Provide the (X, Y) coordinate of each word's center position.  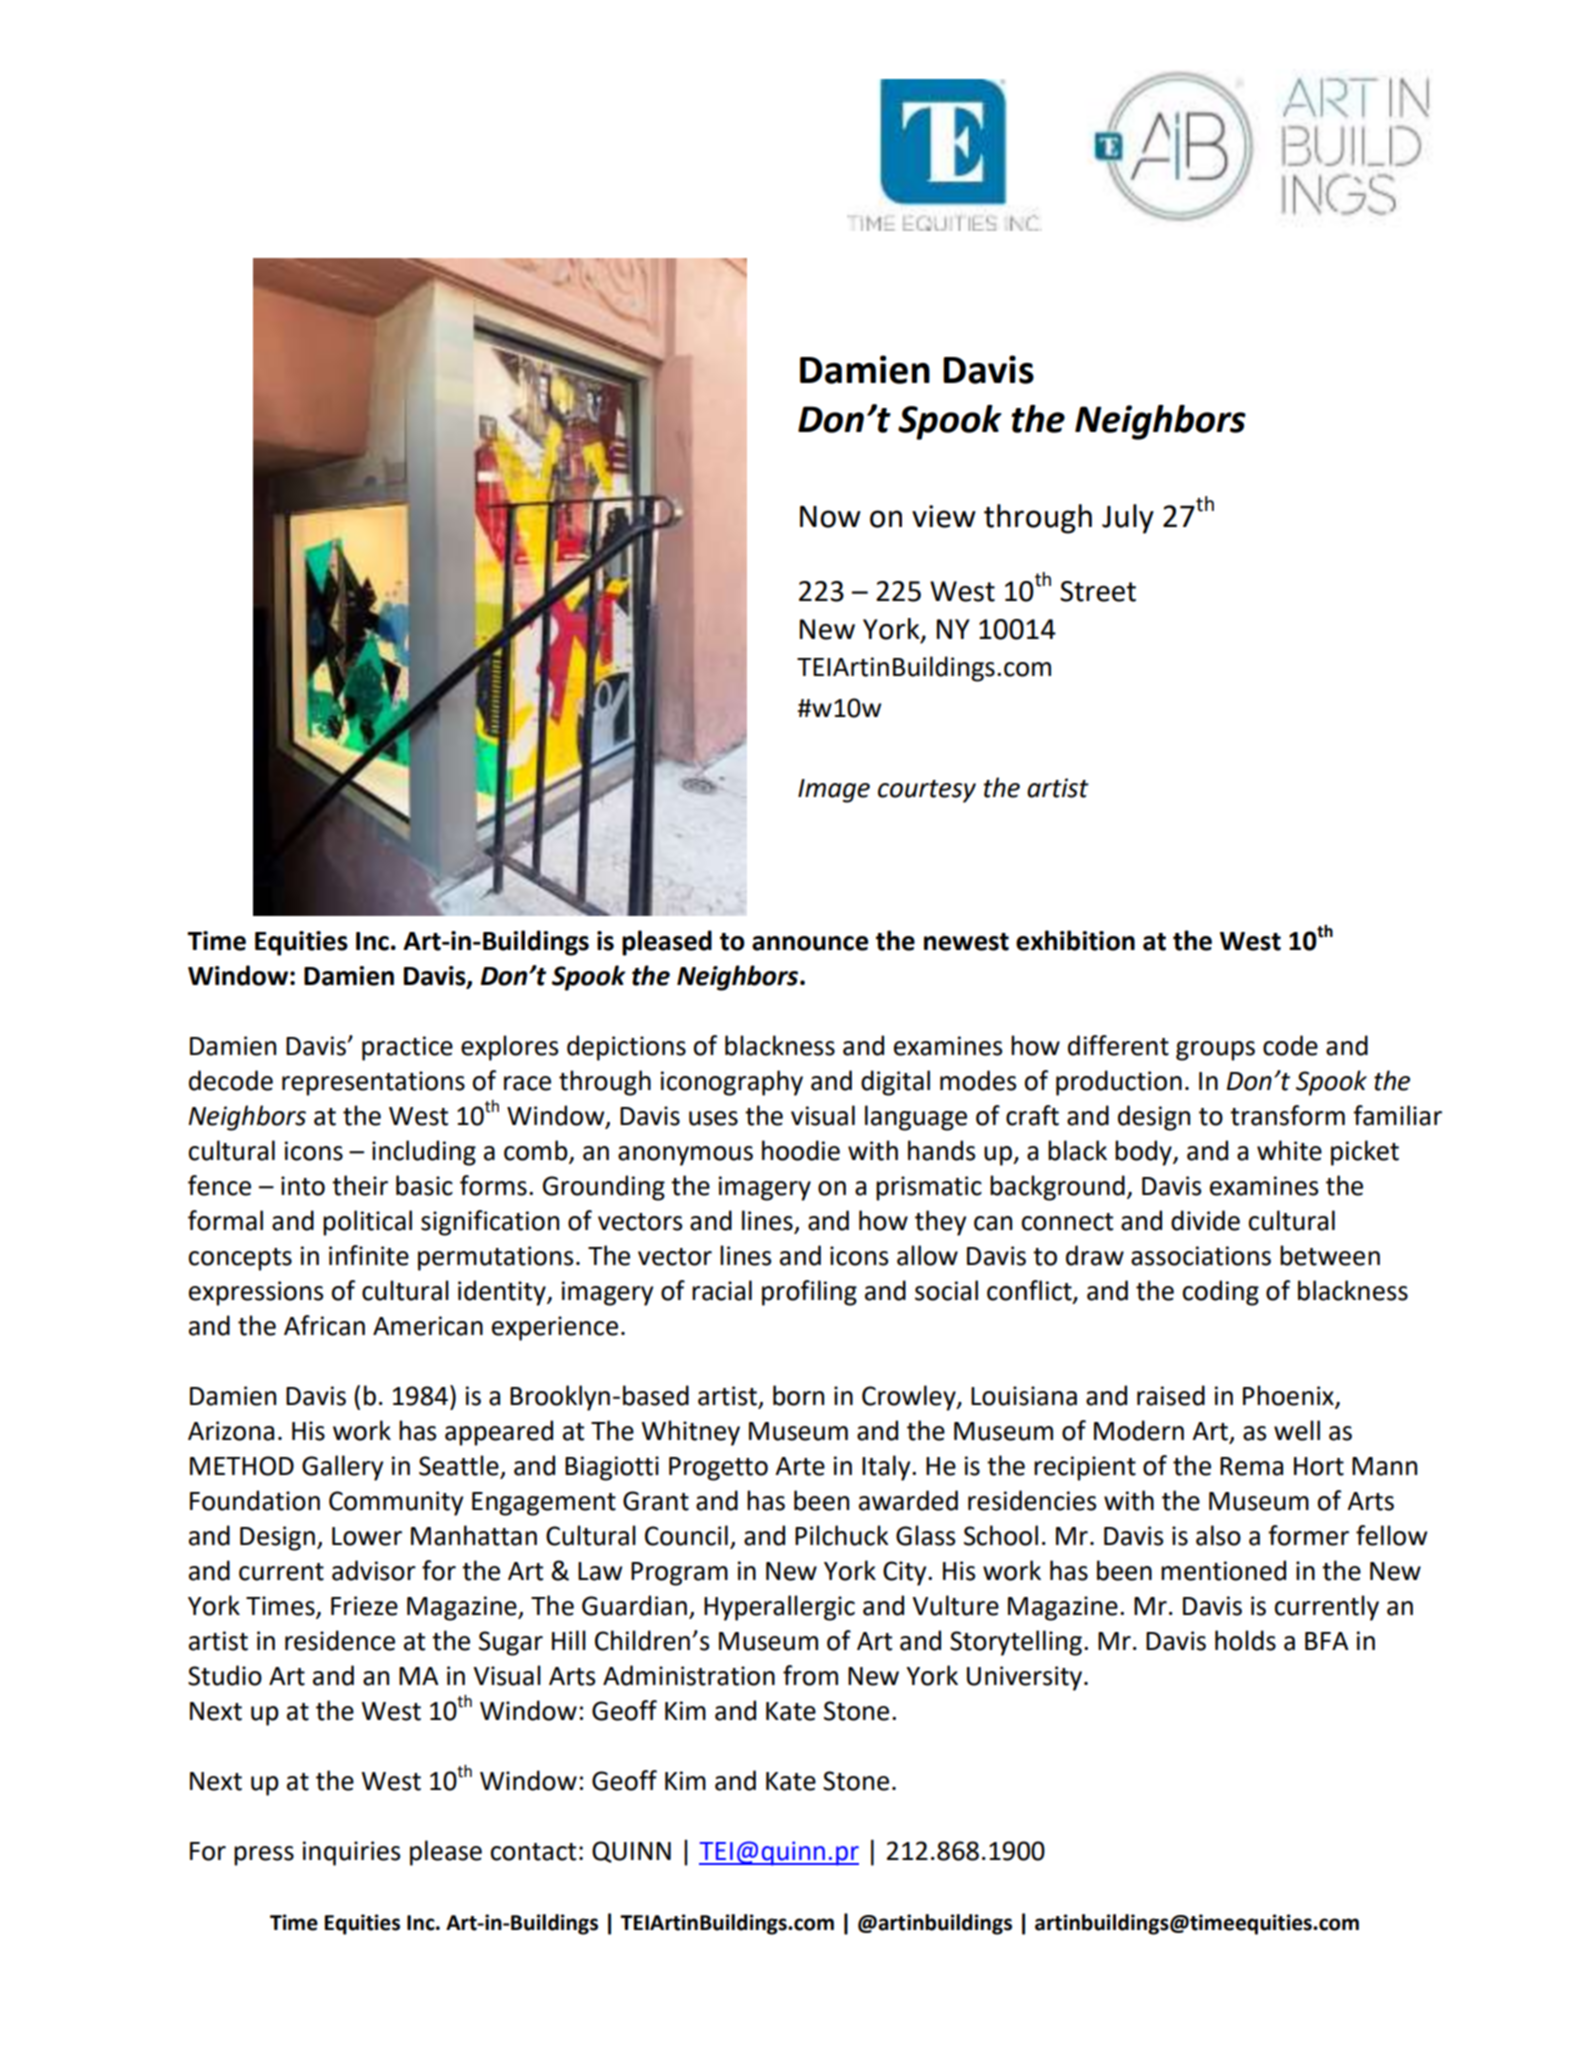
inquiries (351, 1853)
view (944, 516)
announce (810, 943)
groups (1215, 1051)
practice (407, 1048)
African (324, 1325)
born (798, 1395)
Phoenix (1289, 1396)
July (1128, 519)
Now (830, 517)
